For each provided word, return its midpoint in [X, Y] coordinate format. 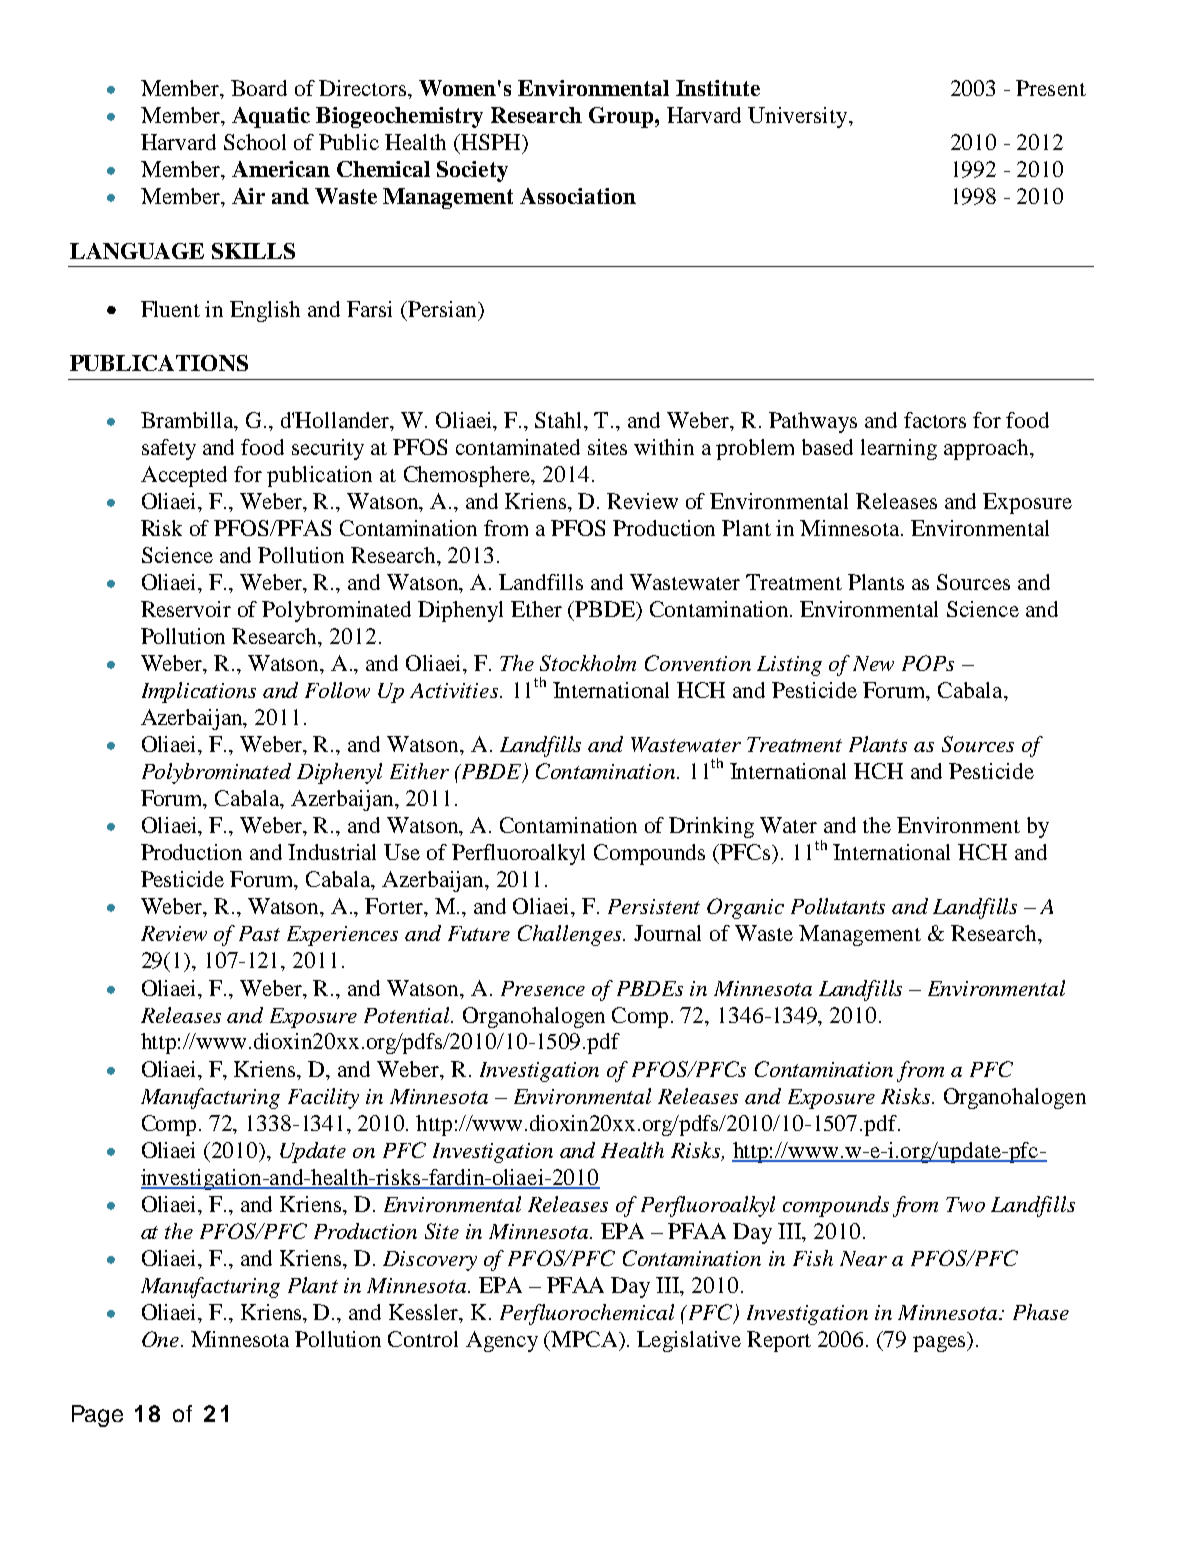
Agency [502, 1341]
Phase [1041, 1312]
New [873, 663]
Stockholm [588, 663]
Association [578, 196]
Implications [199, 692]
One [162, 1339]
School [255, 142]
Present [1051, 88]
